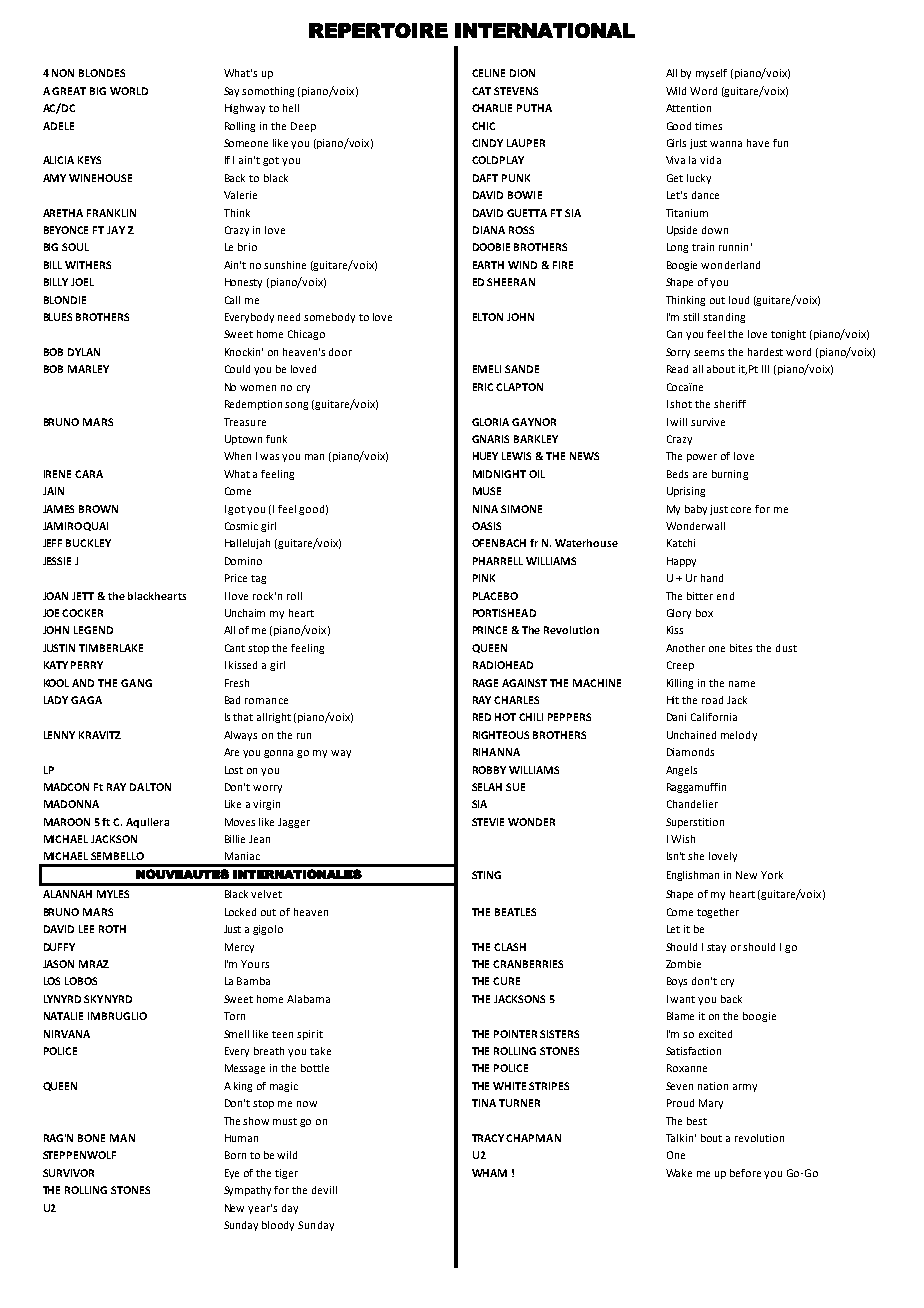  What do you see at coordinates (378, 30) in the screenshot?
I see `REPERTOIRE` at bounding box center [378, 30].
